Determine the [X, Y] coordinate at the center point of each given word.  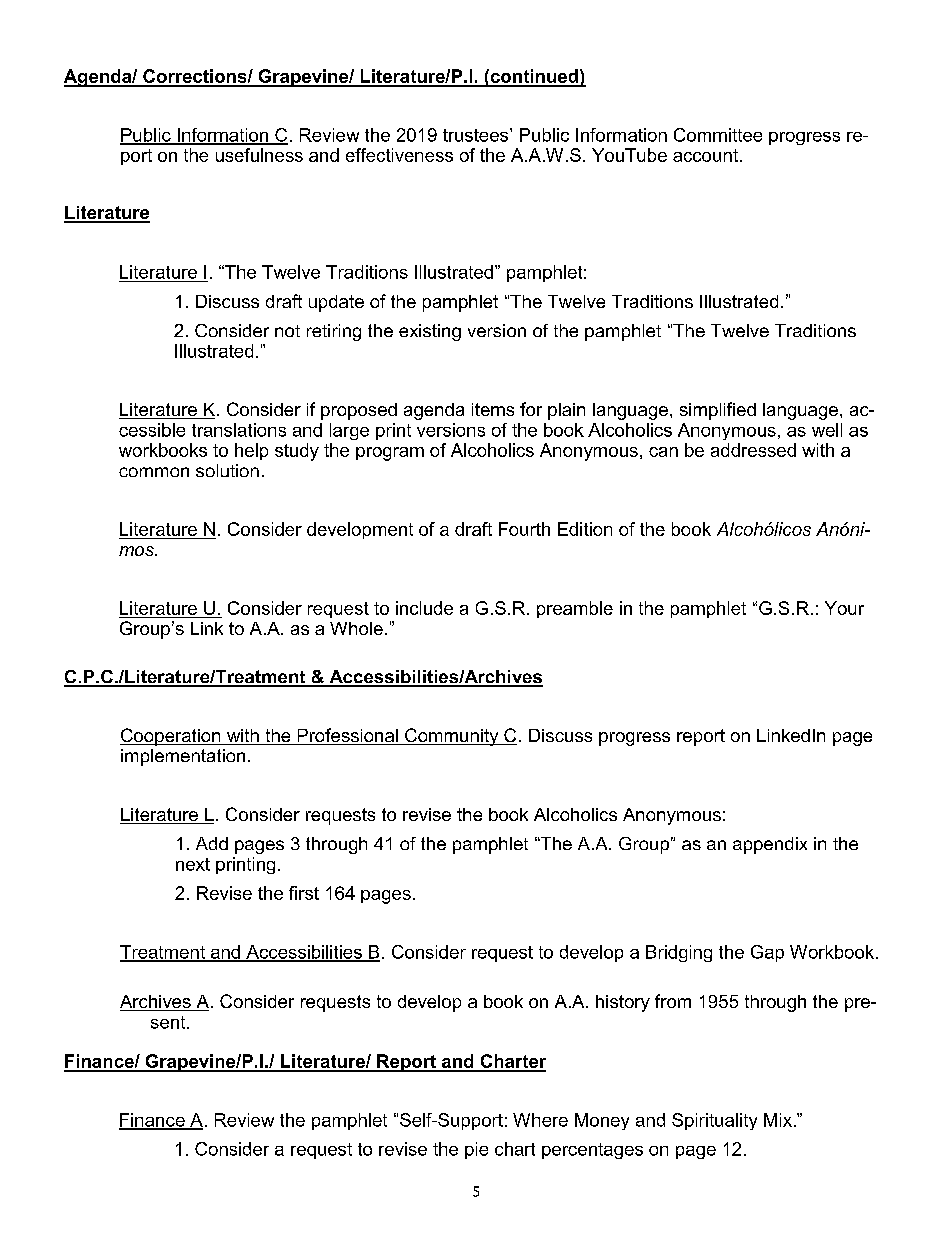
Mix [778, 1120]
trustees [477, 135]
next [193, 864]
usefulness [259, 155]
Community [452, 737]
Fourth [524, 529]
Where [540, 1120]
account [705, 155]
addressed [753, 450]
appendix [770, 845]
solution [227, 470]
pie [476, 1150]
